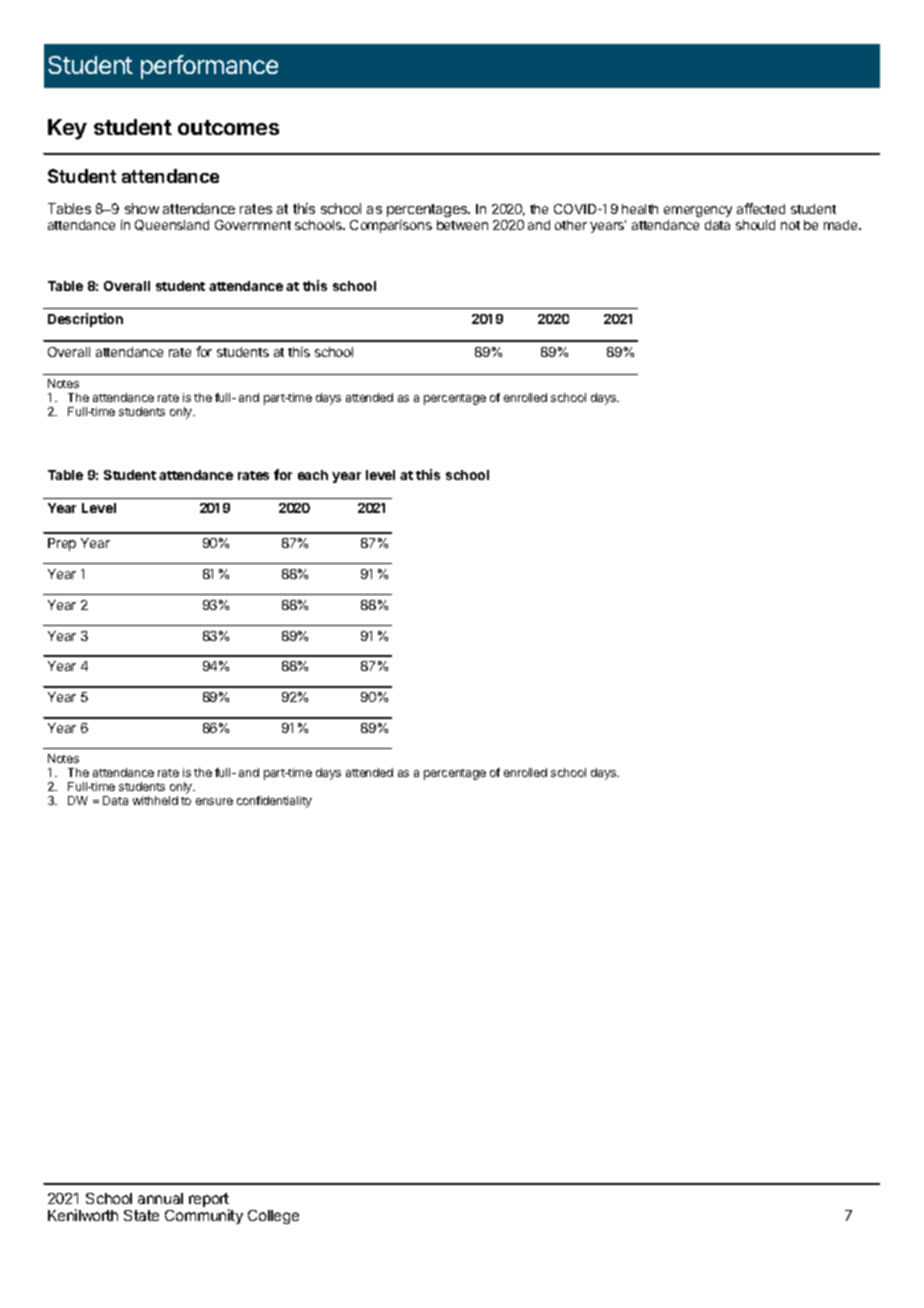 This image has height=1308, width=924. Describe the element at coordinates (274, 802) in the image. I see `confidentiality` at that location.
